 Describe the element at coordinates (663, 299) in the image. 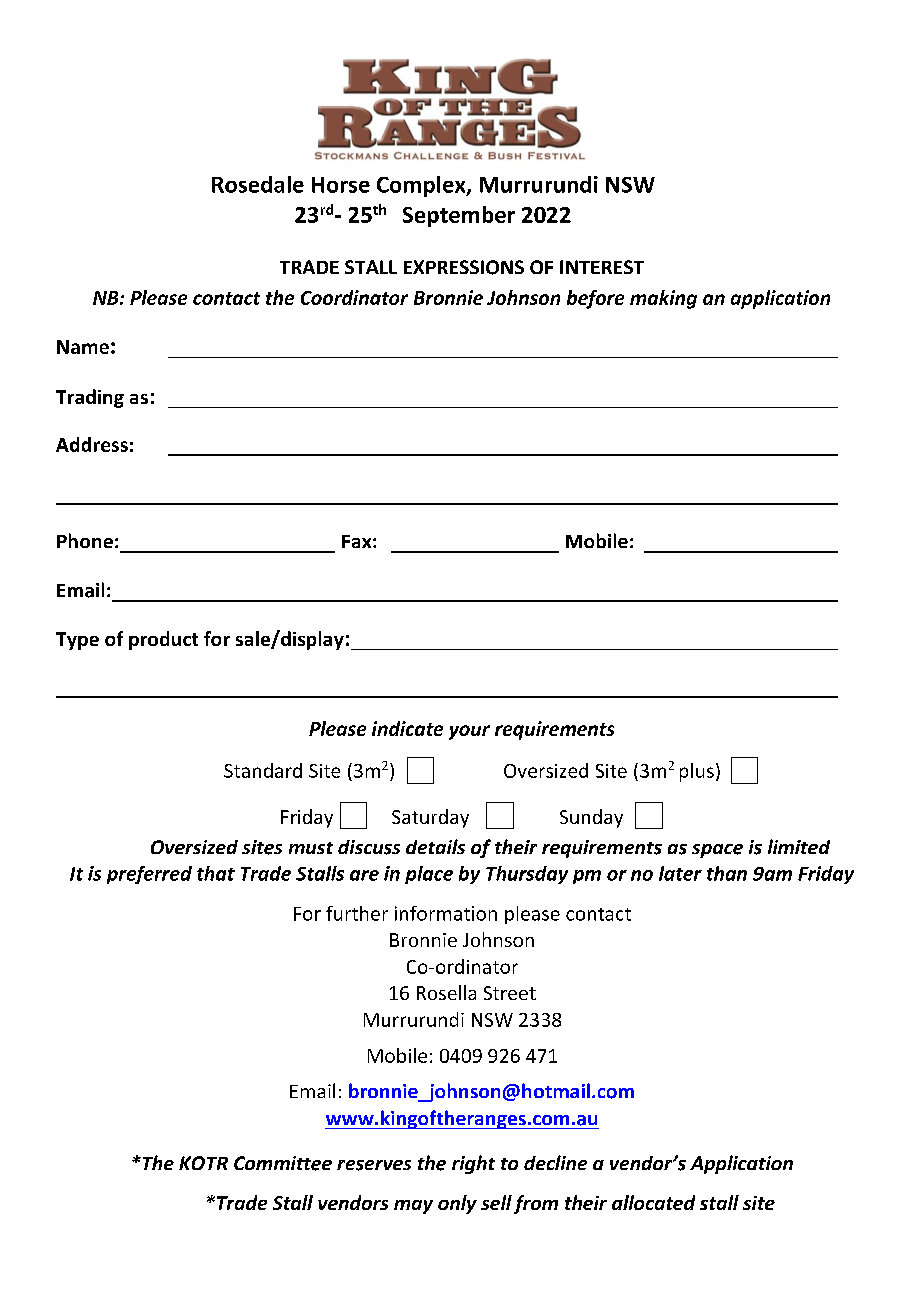

I see `making` at that location.
